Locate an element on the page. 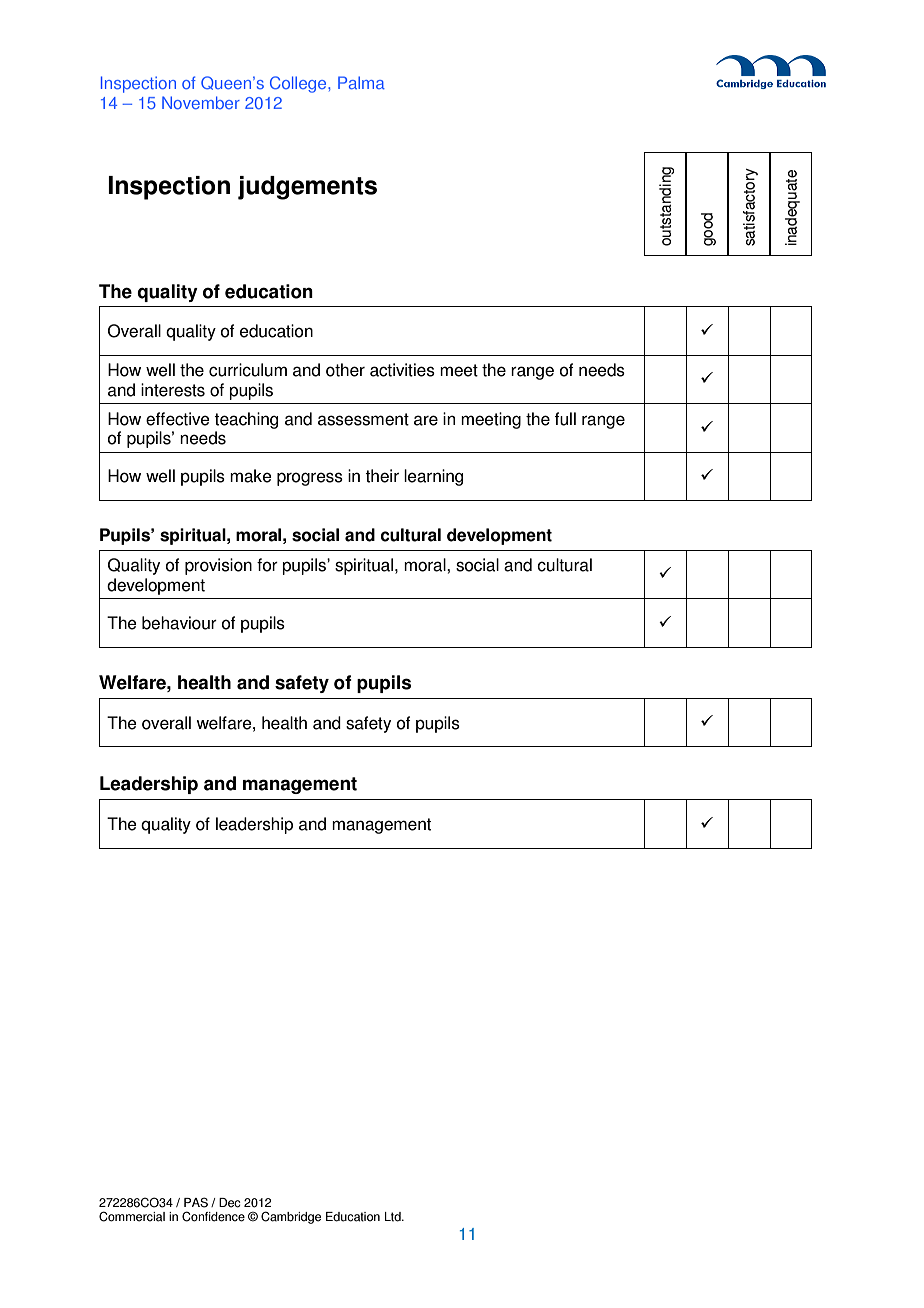 Image resolution: width=924 pixels, height=1308 pixels. PAS is located at coordinates (196, 1202).
